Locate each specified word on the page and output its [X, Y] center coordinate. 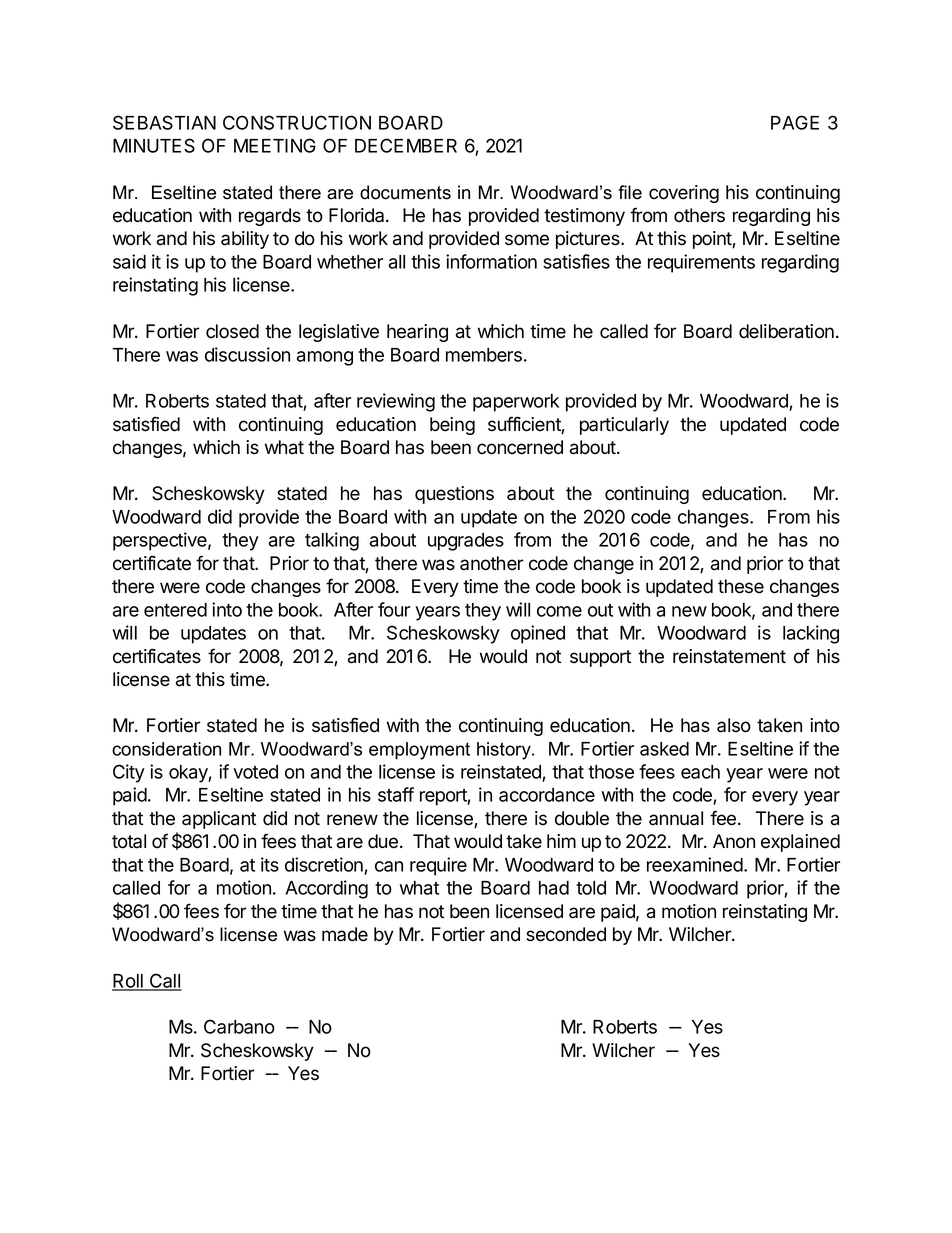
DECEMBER [406, 145]
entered [175, 610]
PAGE [795, 122]
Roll [128, 982]
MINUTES [154, 145]
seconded [566, 934]
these [741, 586]
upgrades [466, 542]
